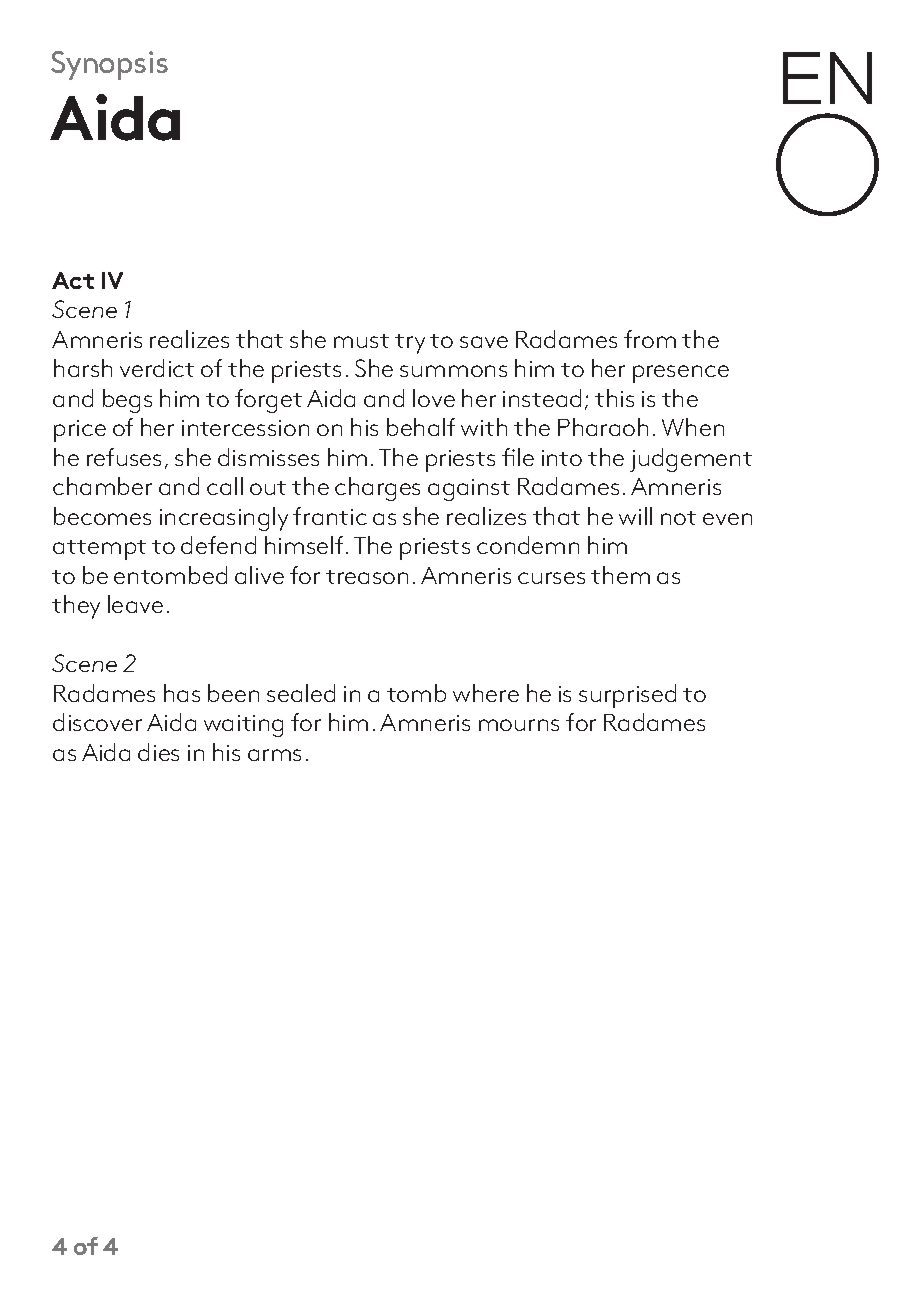  What do you see at coordinates (484, 342) in the screenshot?
I see `save` at bounding box center [484, 342].
